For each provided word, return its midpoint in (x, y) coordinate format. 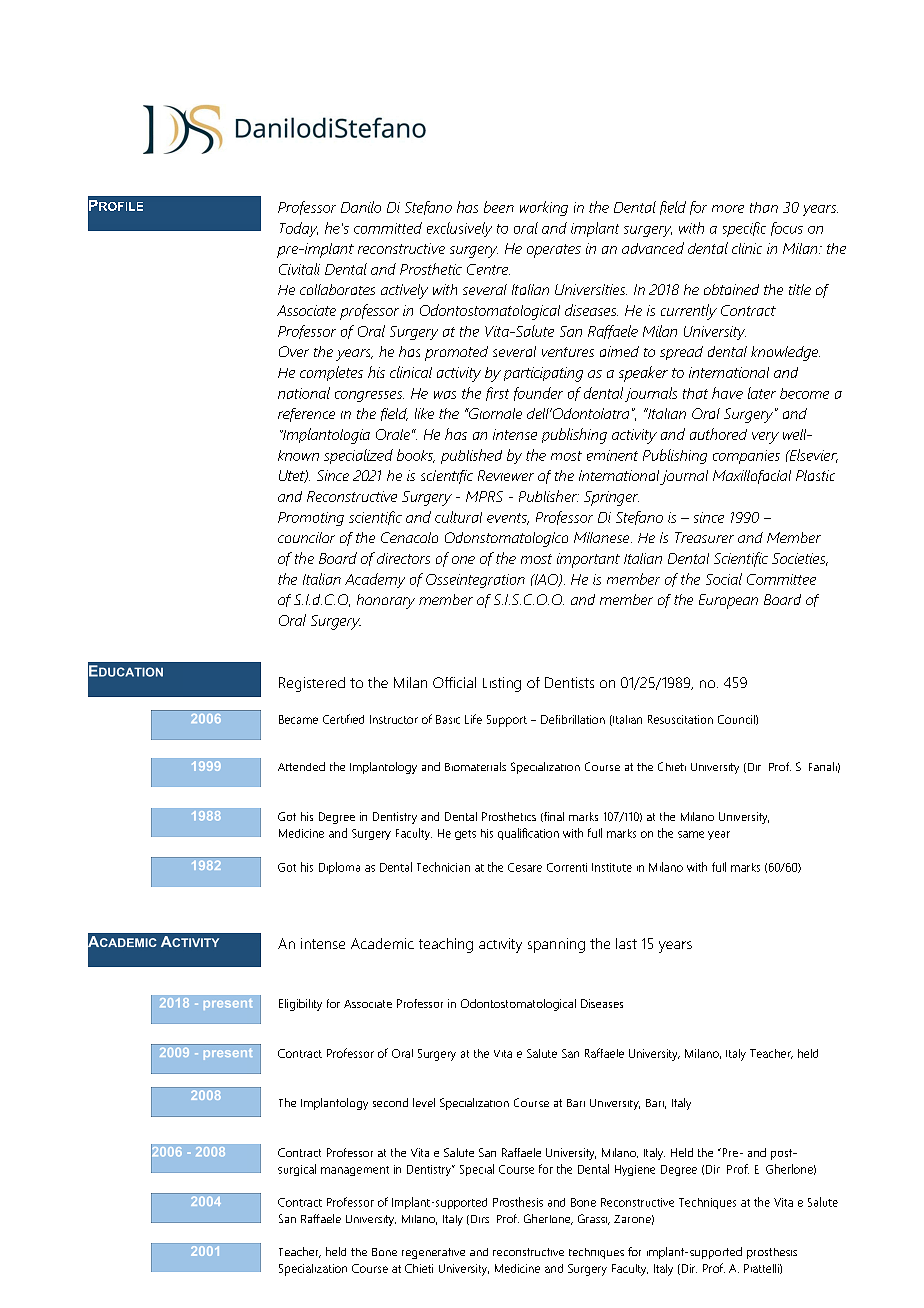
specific (744, 229)
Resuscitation (680, 719)
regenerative (433, 1253)
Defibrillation (573, 719)
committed (388, 228)
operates (554, 251)
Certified (343, 719)
